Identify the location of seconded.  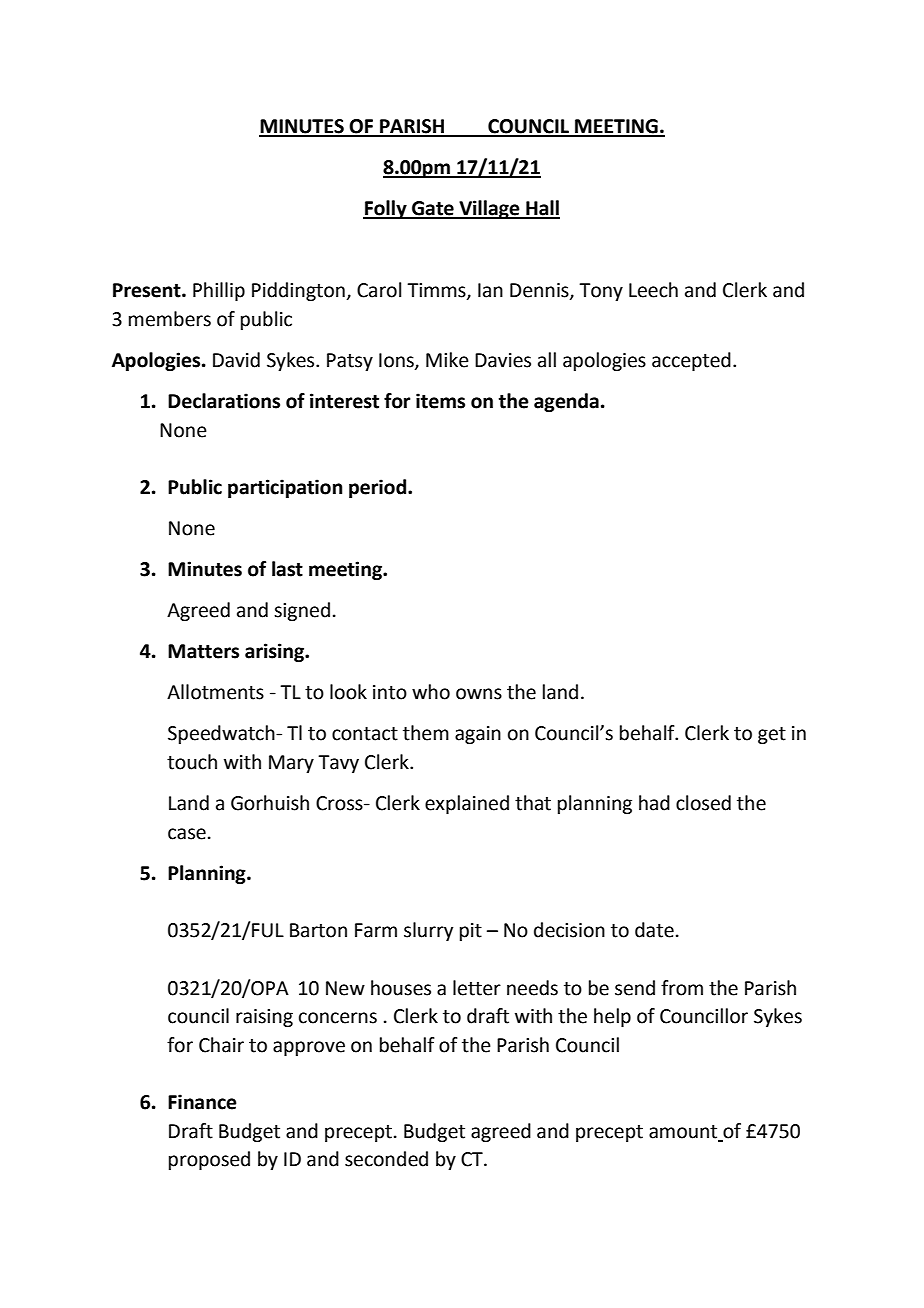
(386, 1159).
